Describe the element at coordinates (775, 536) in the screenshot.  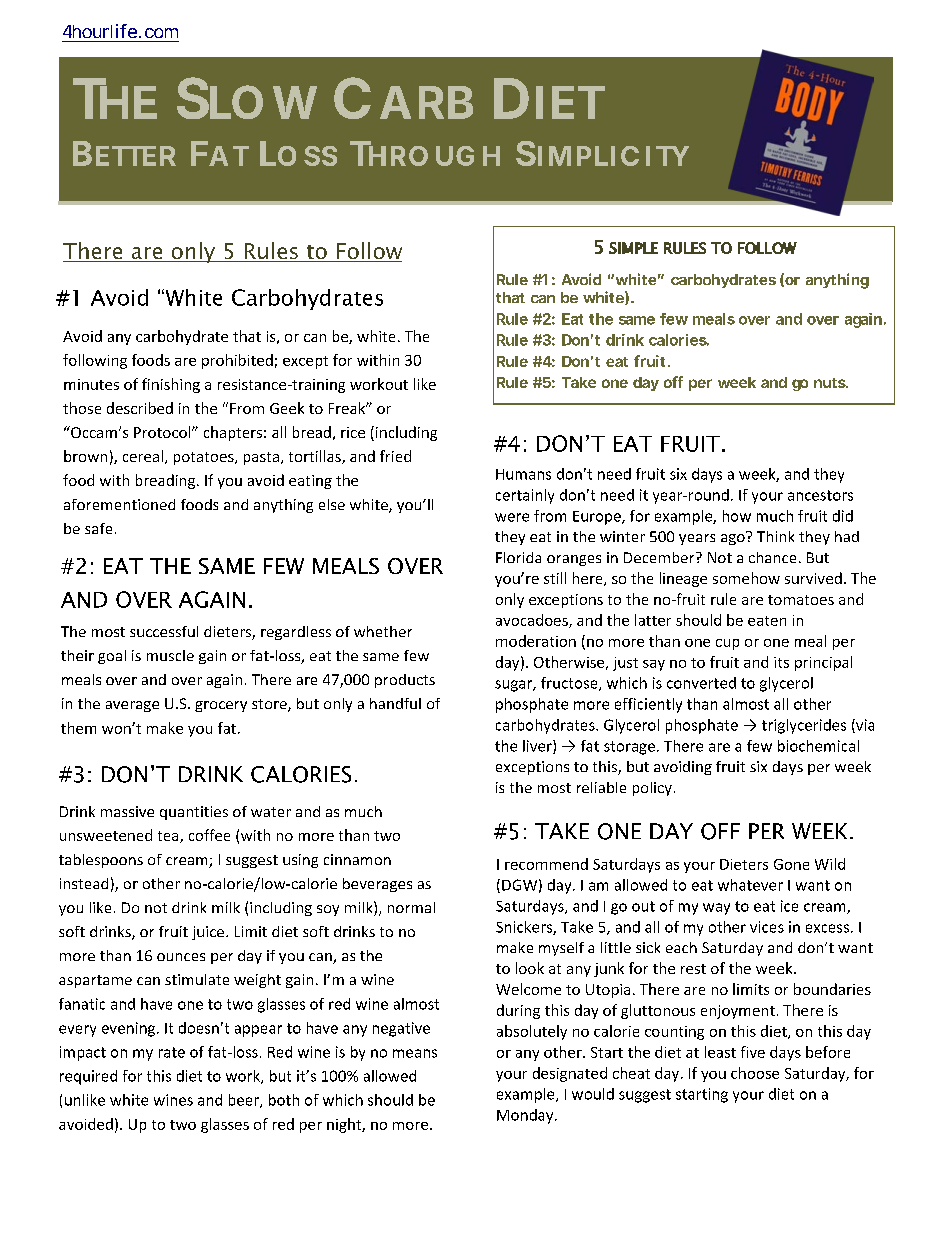
I see `Think` at that location.
